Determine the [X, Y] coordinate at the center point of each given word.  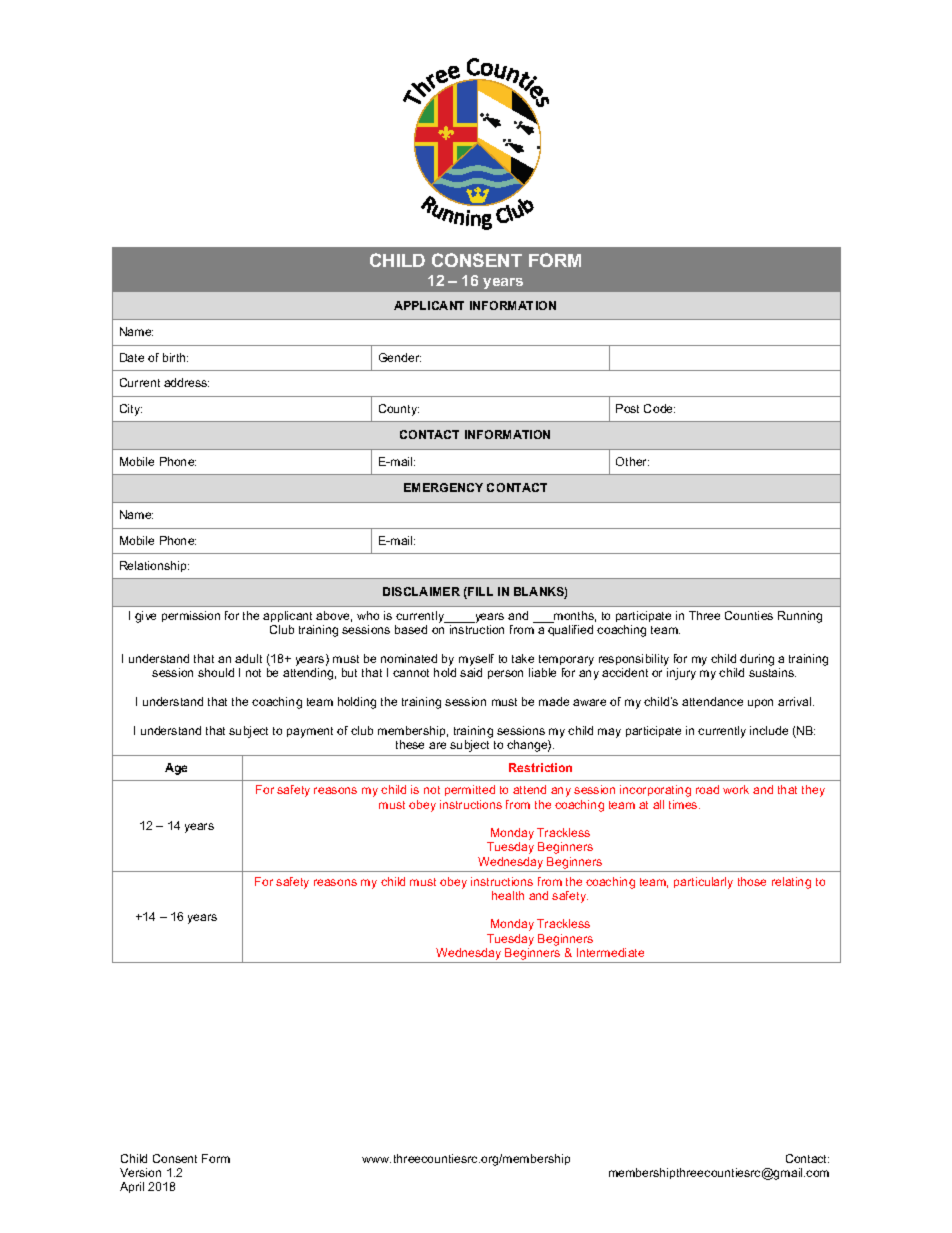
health [508, 895]
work [736, 789]
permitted [470, 790]
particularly [703, 883]
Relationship [154, 566]
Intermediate [610, 952]
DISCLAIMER [421, 591]
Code [659, 408]
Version [140, 1172]
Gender [400, 357]
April [132, 1187]
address [186, 382]
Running [800, 617]
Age [176, 769]
